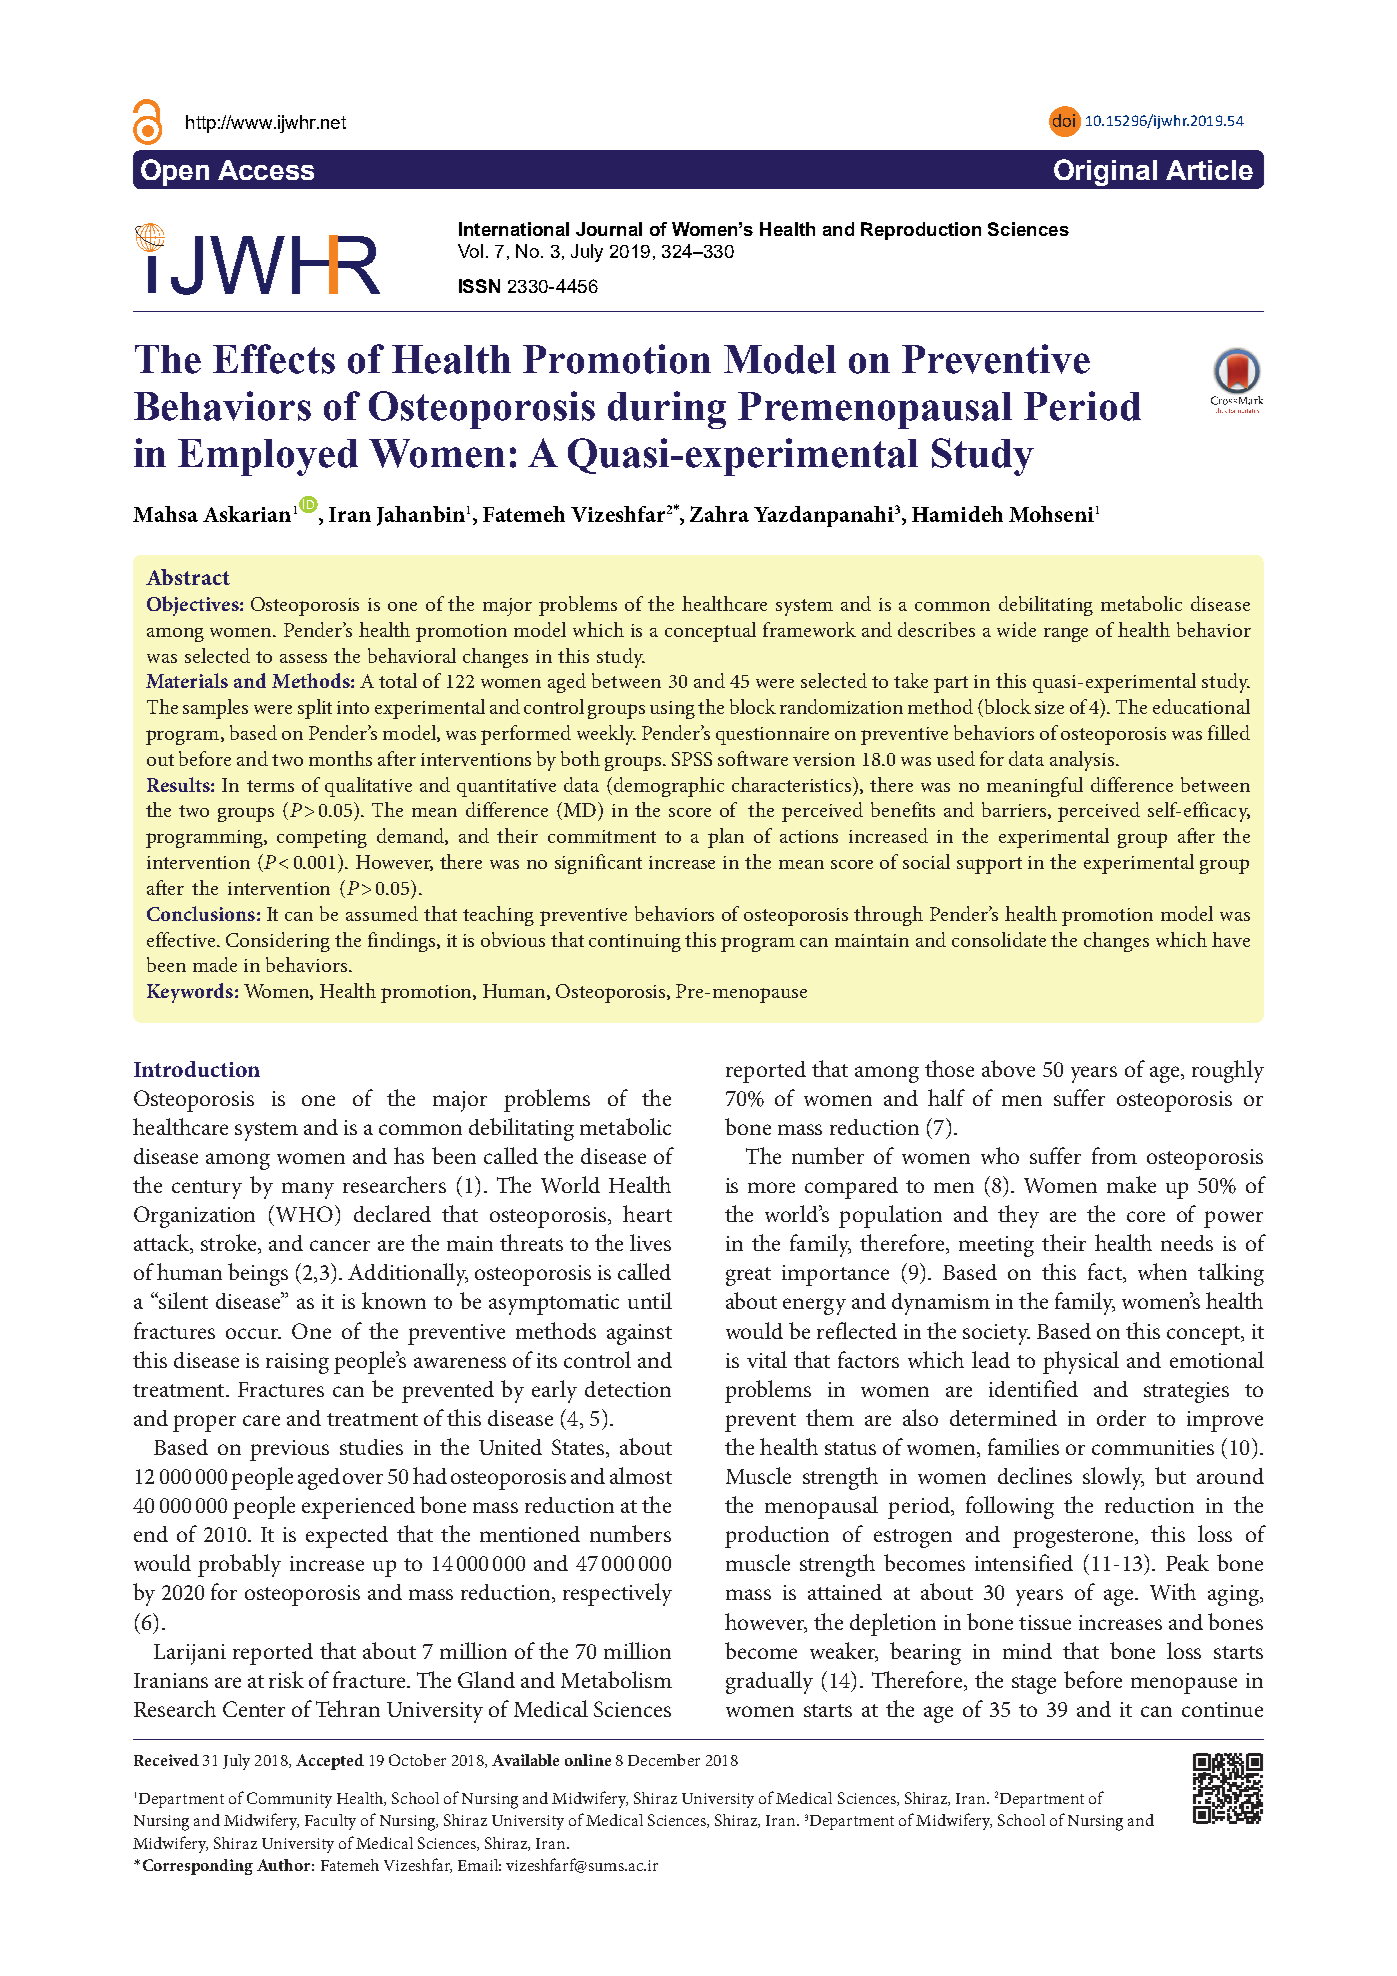  What do you see at coordinates (278, 942) in the image?
I see `Considering` at bounding box center [278, 942].
